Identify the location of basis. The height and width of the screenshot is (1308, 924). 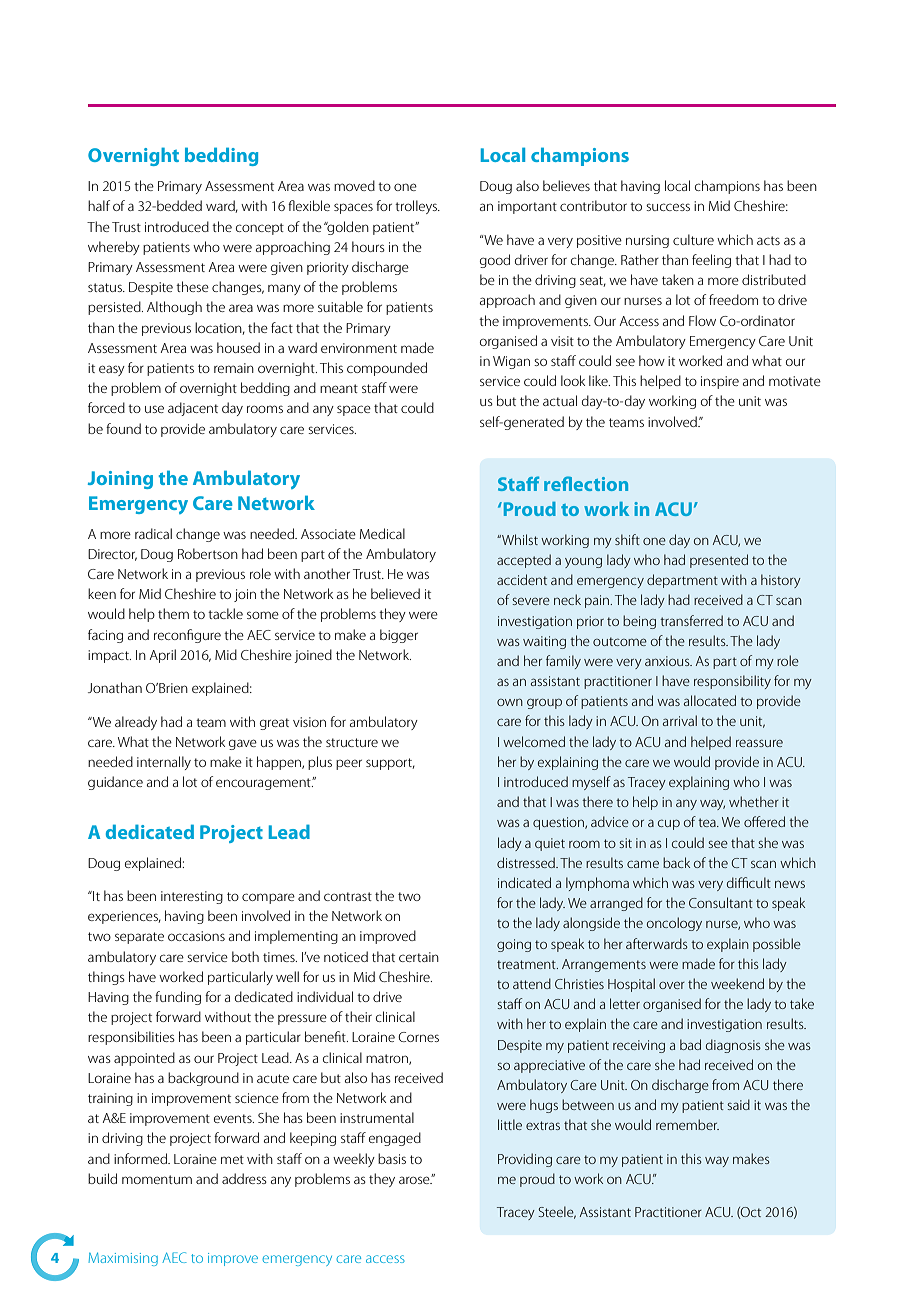
(392, 1158).
